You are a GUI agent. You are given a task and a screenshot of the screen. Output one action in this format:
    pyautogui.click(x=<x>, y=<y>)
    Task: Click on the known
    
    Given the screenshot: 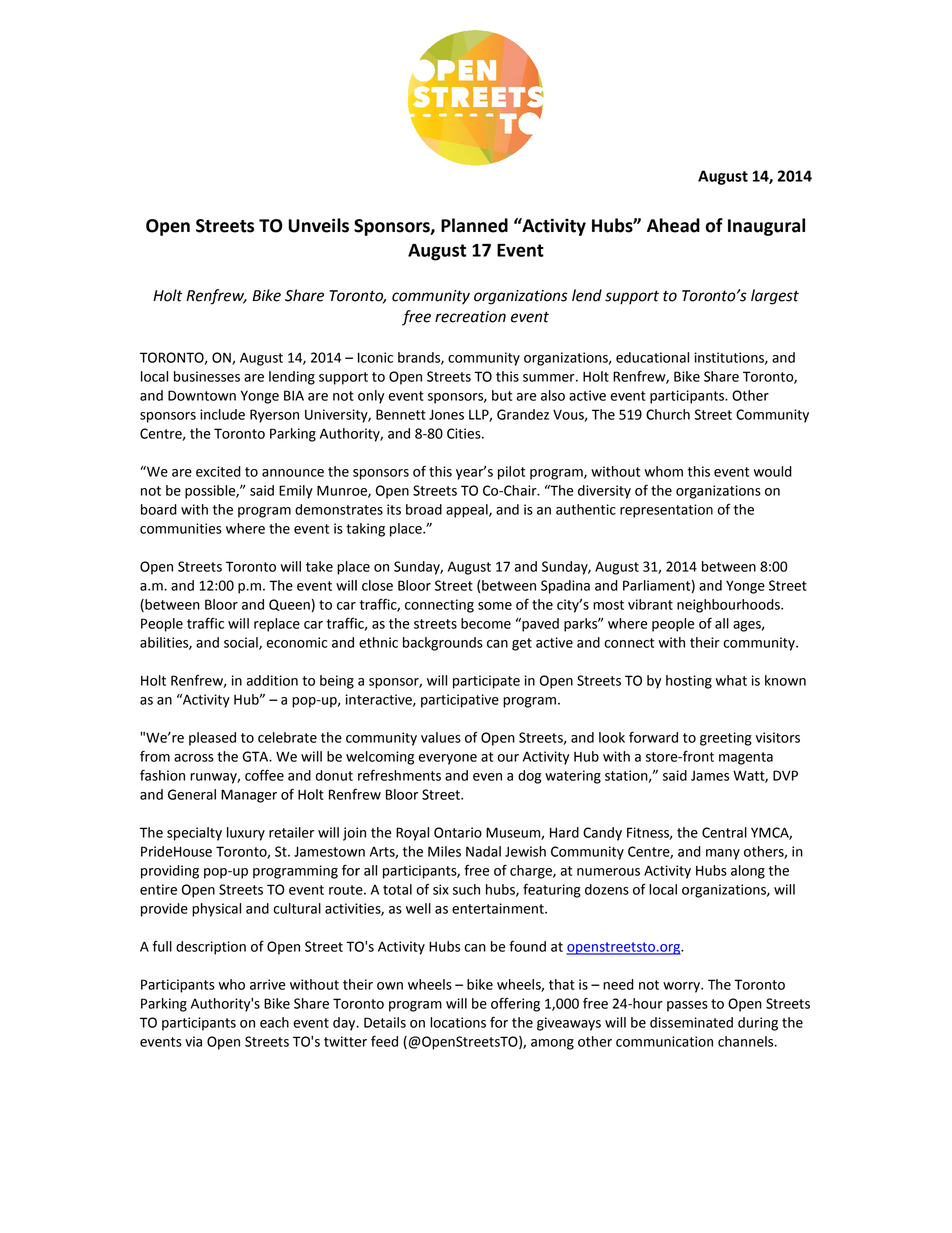 What is the action you would take?
    pyautogui.click(x=785, y=680)
